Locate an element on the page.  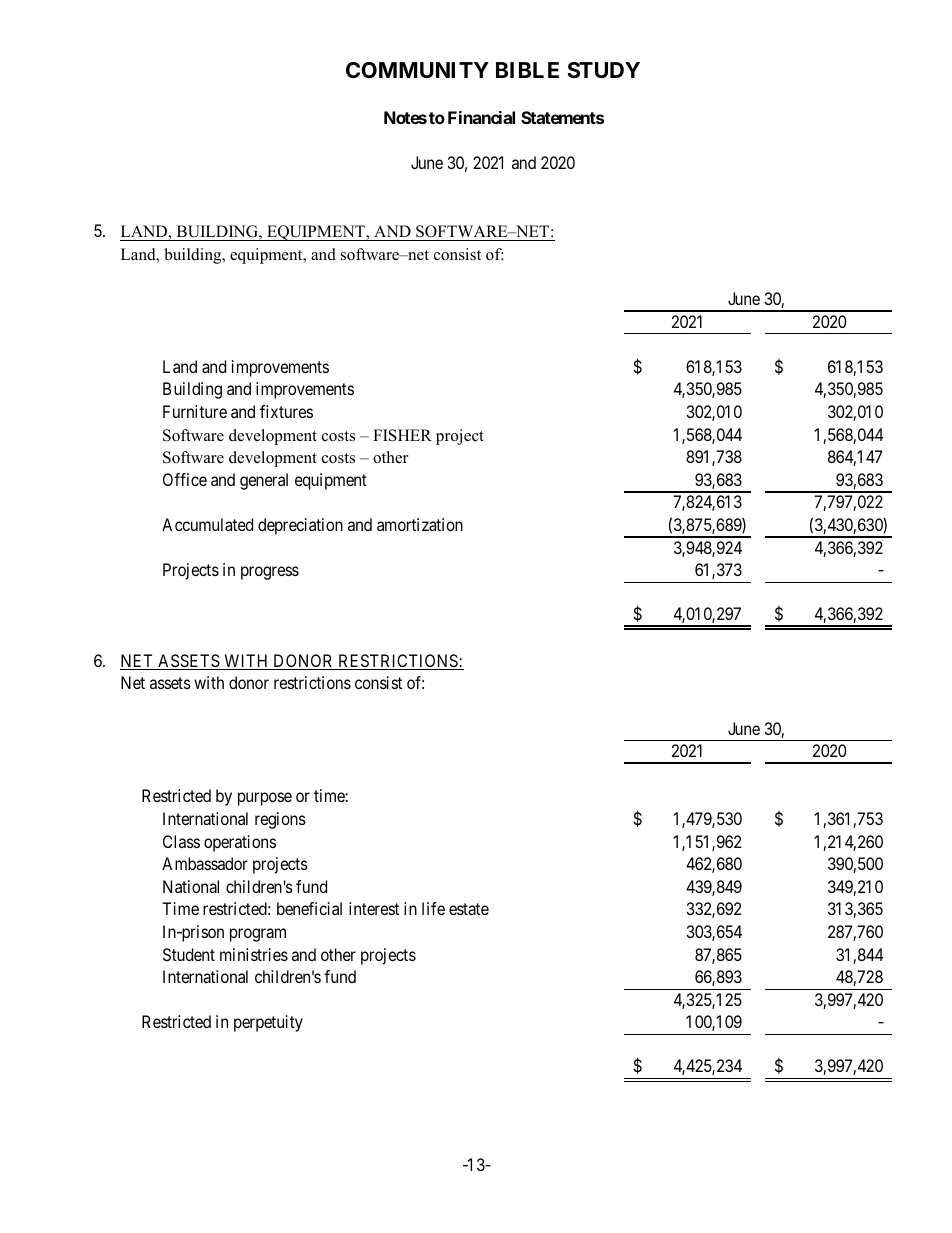
FISHER is located at coordinates (402, 435).
